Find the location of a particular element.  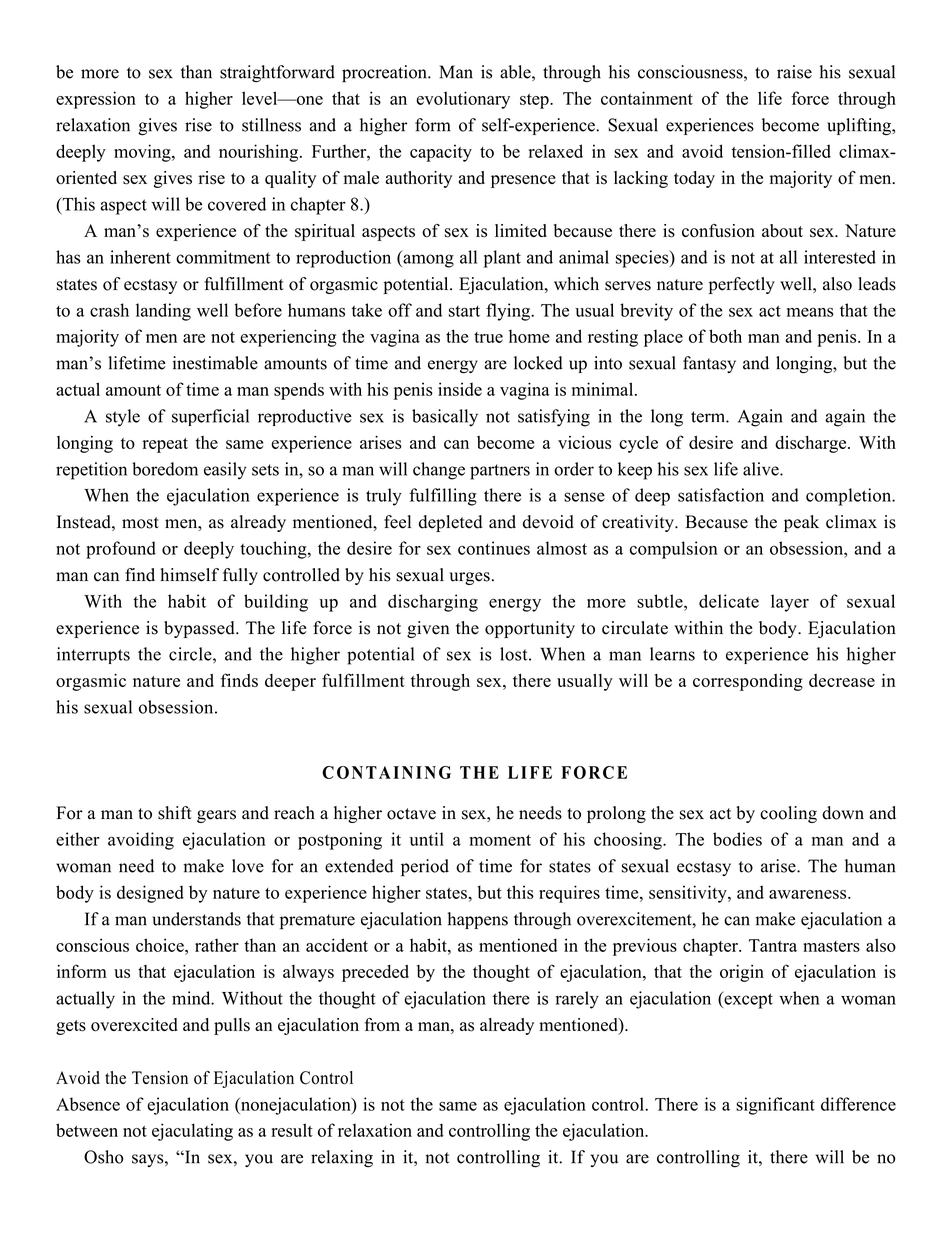

expression is located at coordinates (96, 100).
